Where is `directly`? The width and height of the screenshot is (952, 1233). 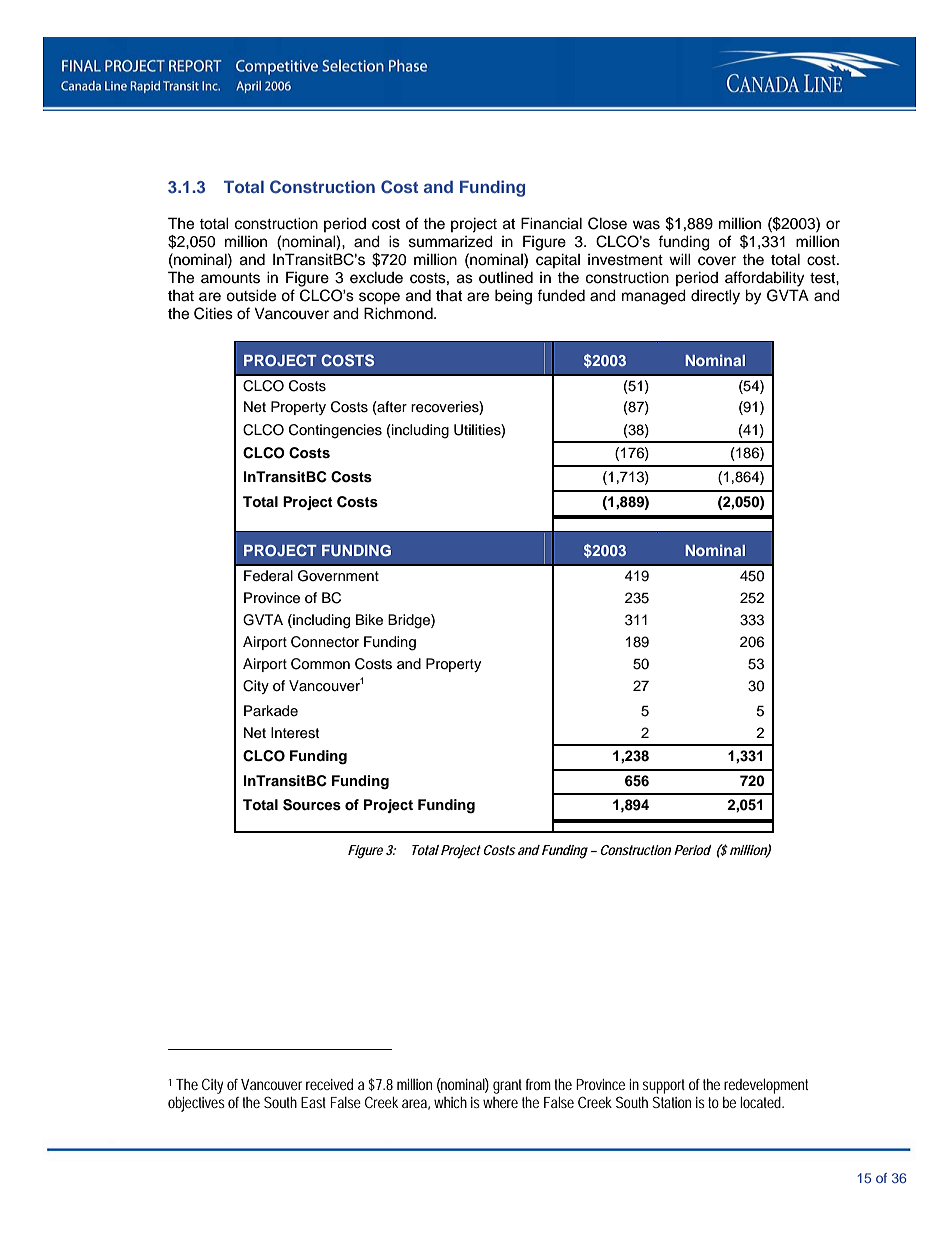
directly is located at coordinates (715, 297).
